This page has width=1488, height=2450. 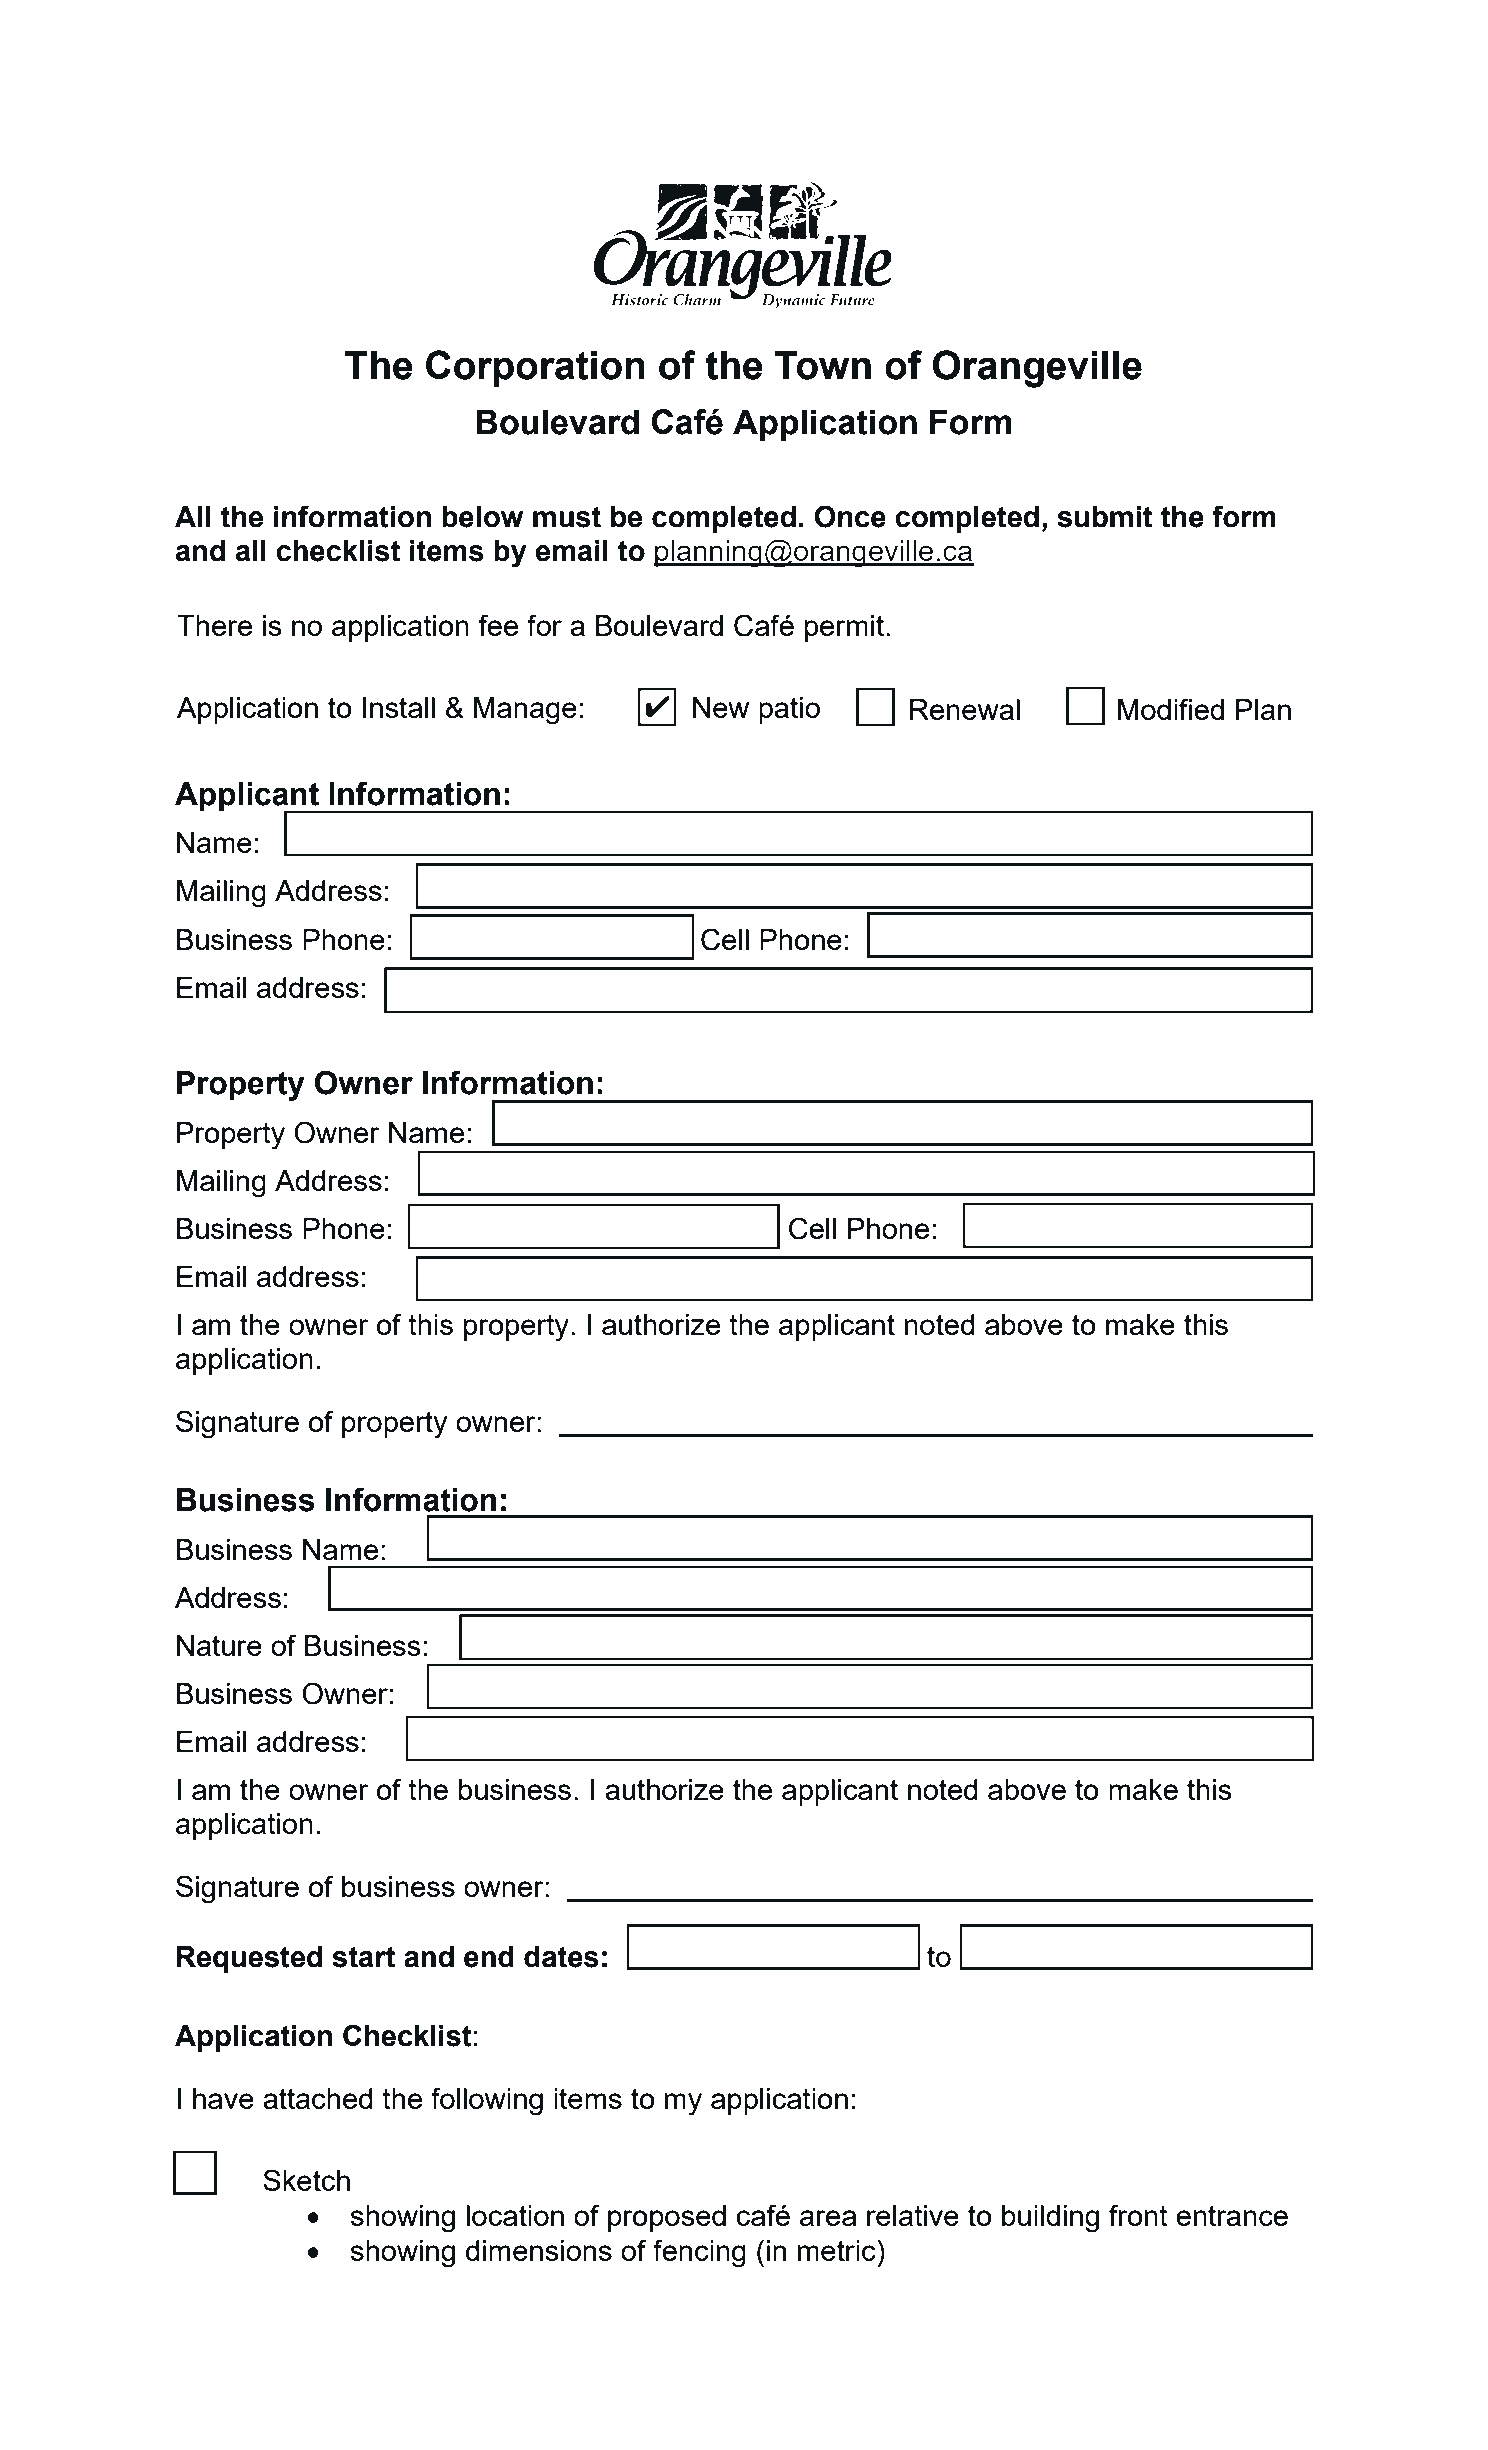 I want to click on Town, so click(x=823, y=365).
